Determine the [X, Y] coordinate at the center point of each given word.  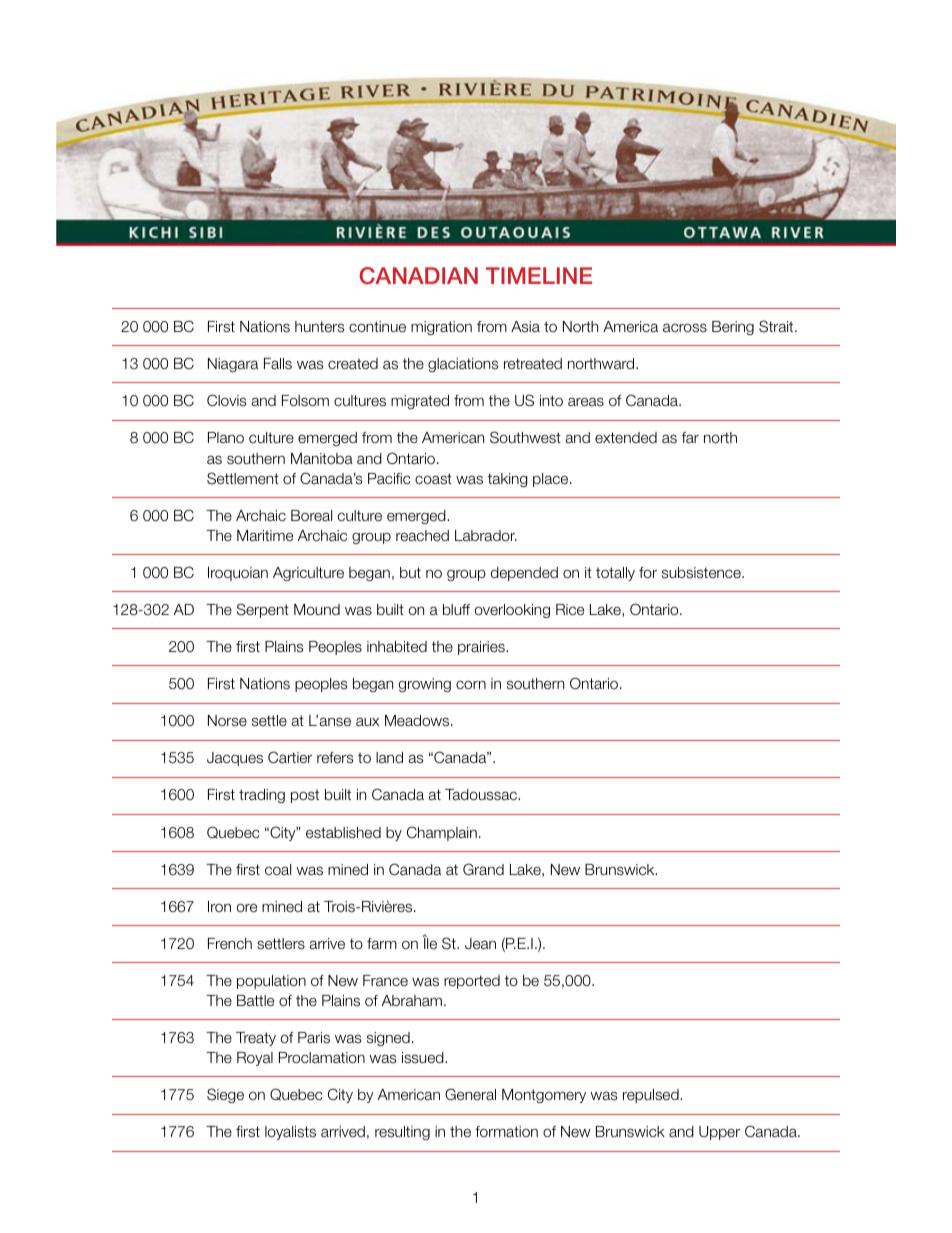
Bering [733, 328]
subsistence [702, 573]
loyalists [290, 1133]
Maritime [265, 536]
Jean [480, 944]
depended [524, 574]
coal [278, 870]
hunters [319, 327]
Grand [483, 869]
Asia [525, 326]
